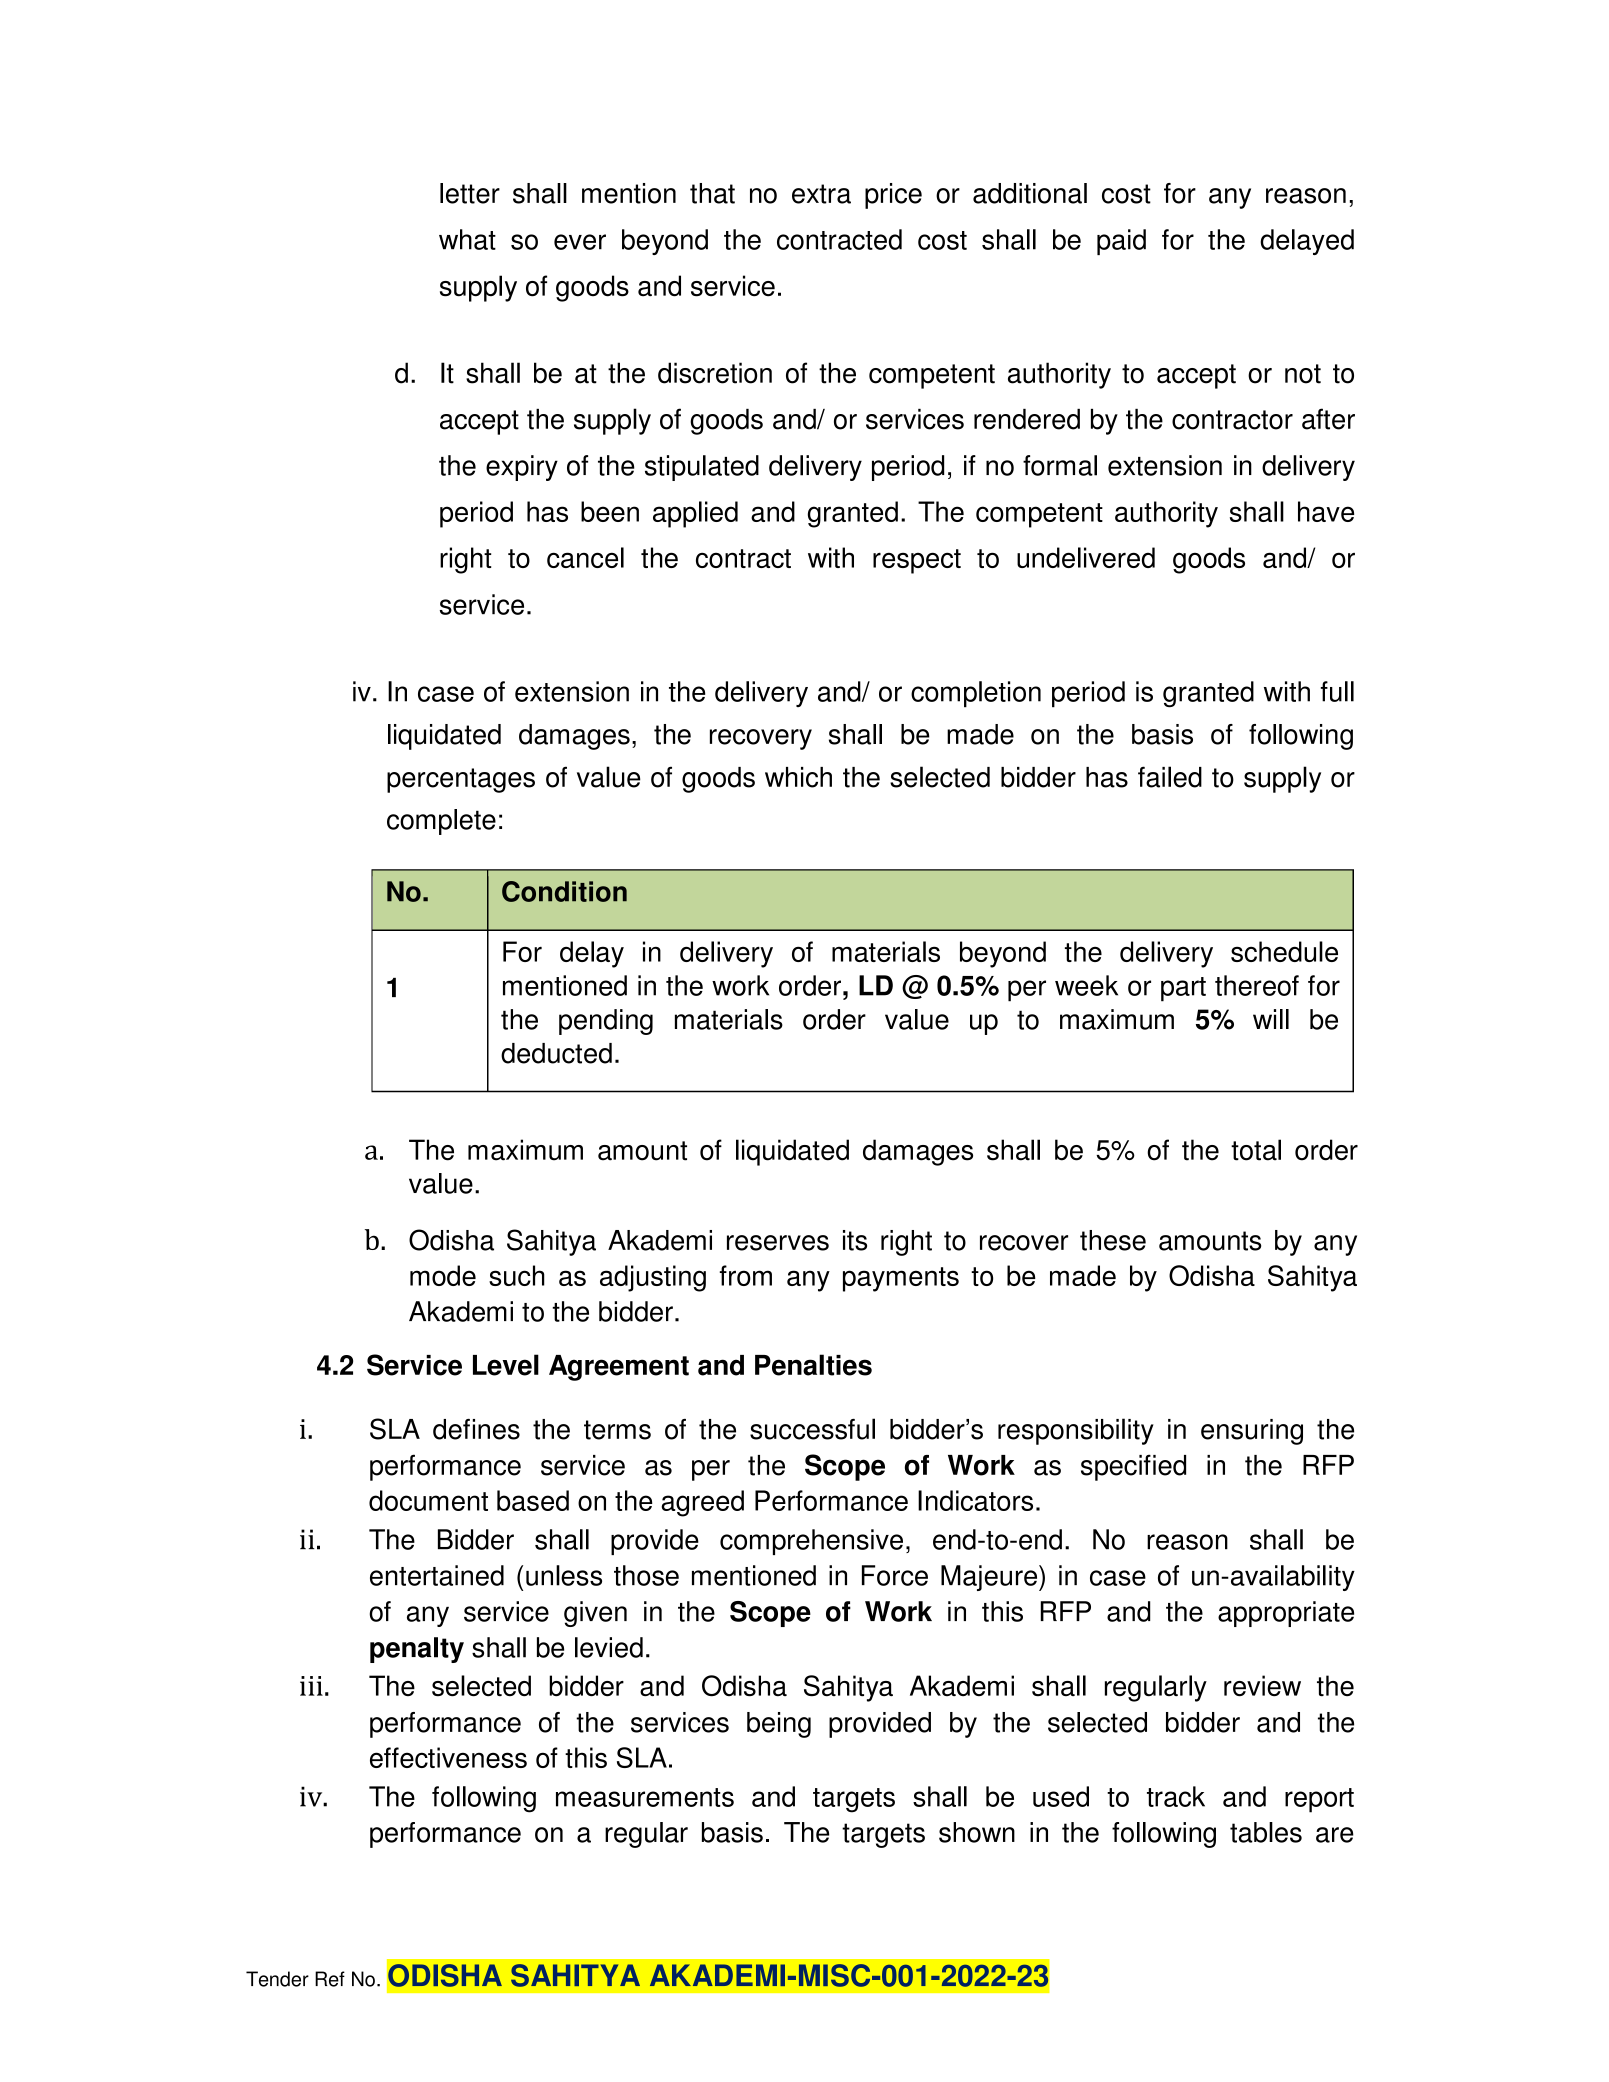 This screenshot has width=1609, height=2082. I want to click on which, so click(798, 777).
